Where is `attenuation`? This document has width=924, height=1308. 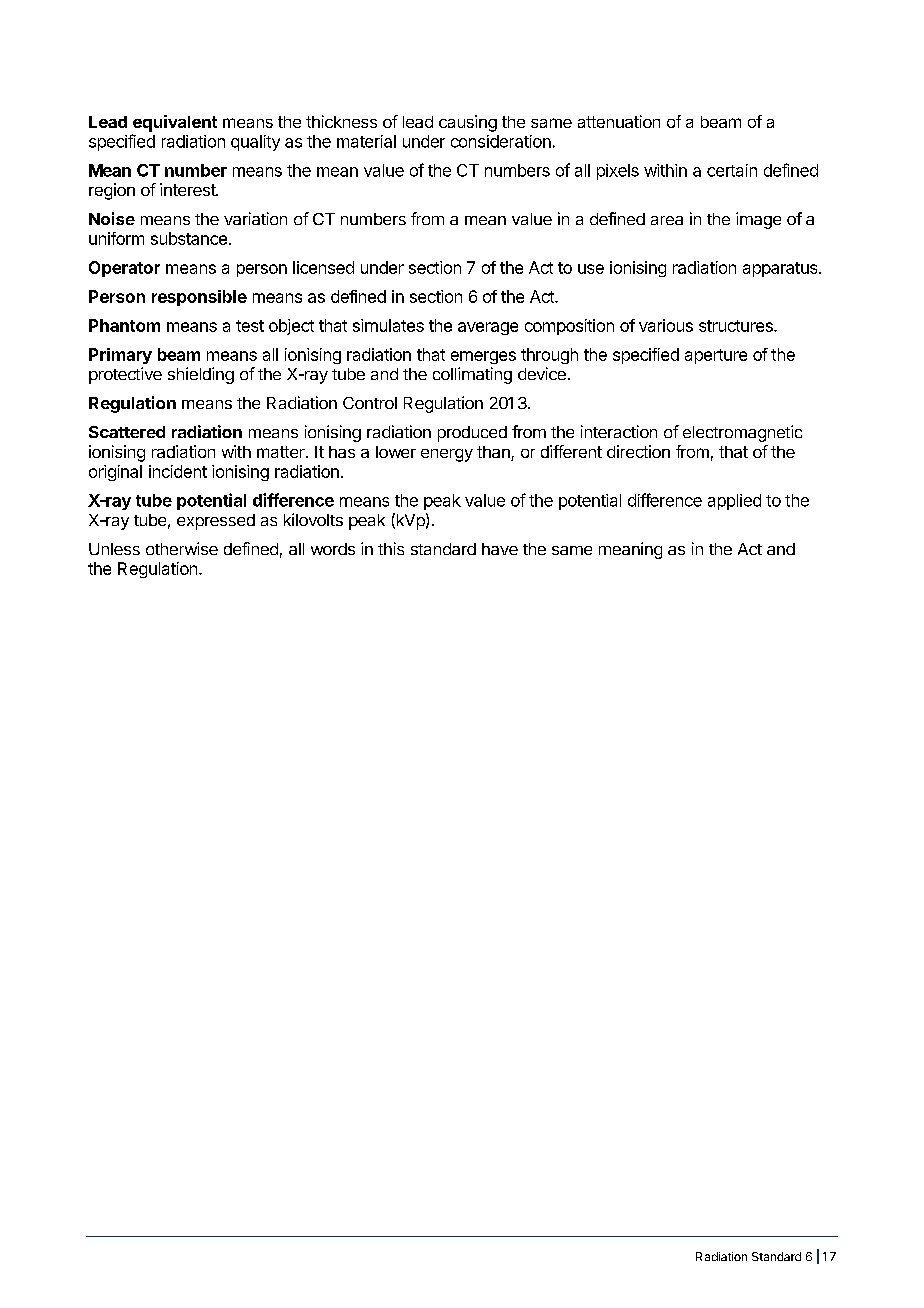 attenuation is located at coordinates (619, 121).
